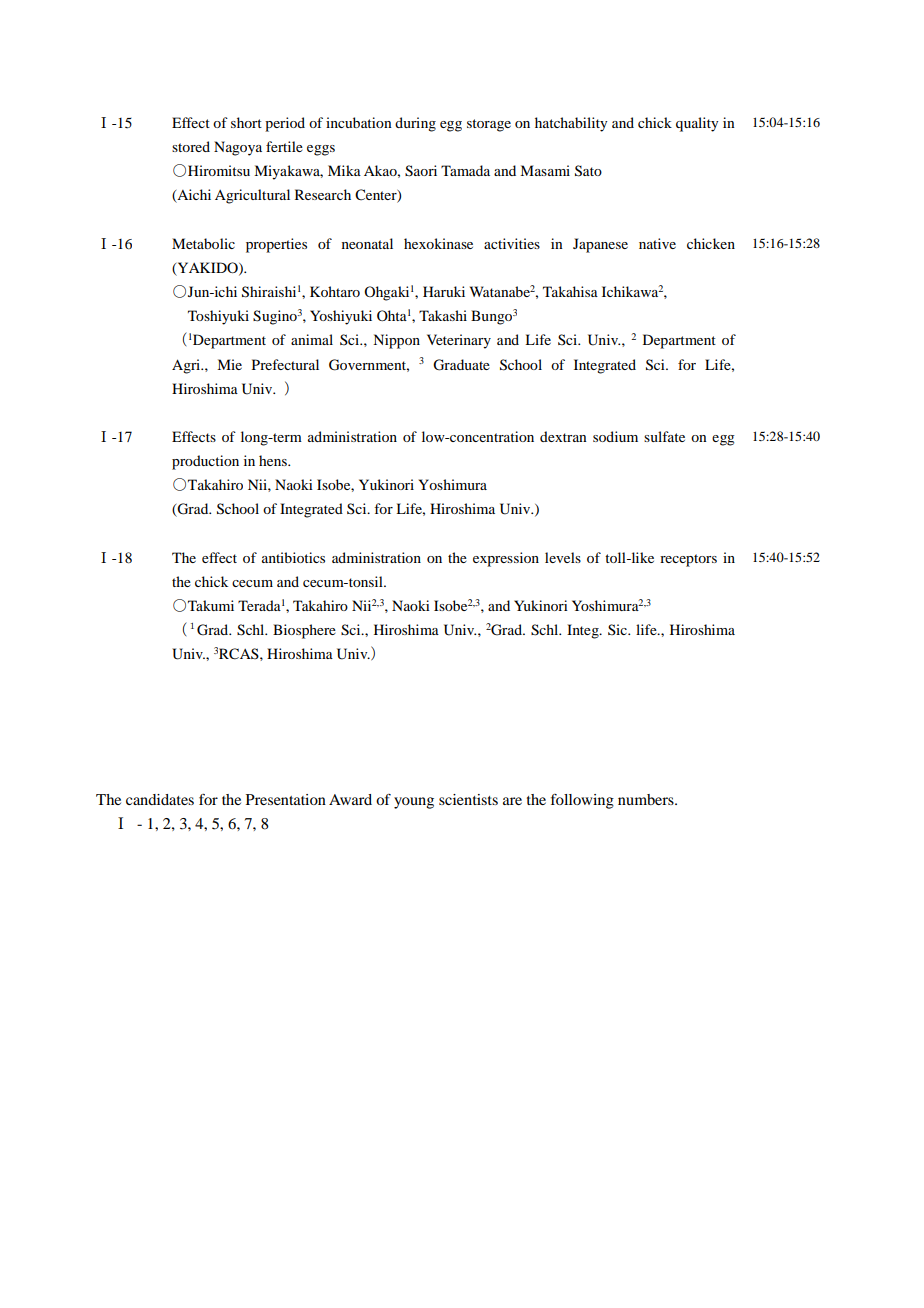  Describe the element at coordinates (286, 799) in the page. I see `Presentation` at that location.
